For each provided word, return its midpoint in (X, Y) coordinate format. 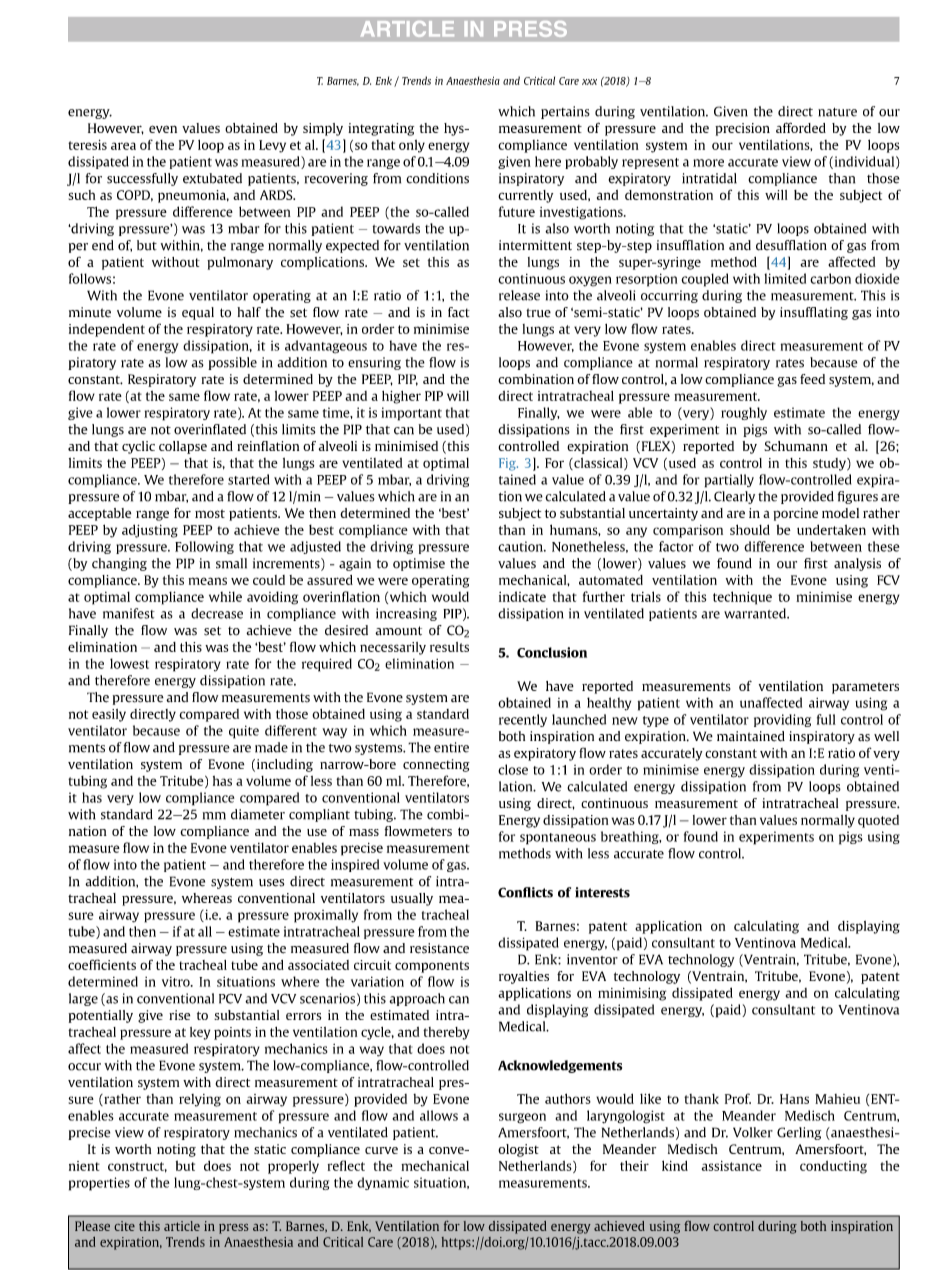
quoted (878, 821)
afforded (801, 127)
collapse (183, 447)
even (163, 129)
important (411, 414)
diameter (258, 814)
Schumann (796, 446)
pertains (565, 112)
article (182, 1226)
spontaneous (558, 839)
